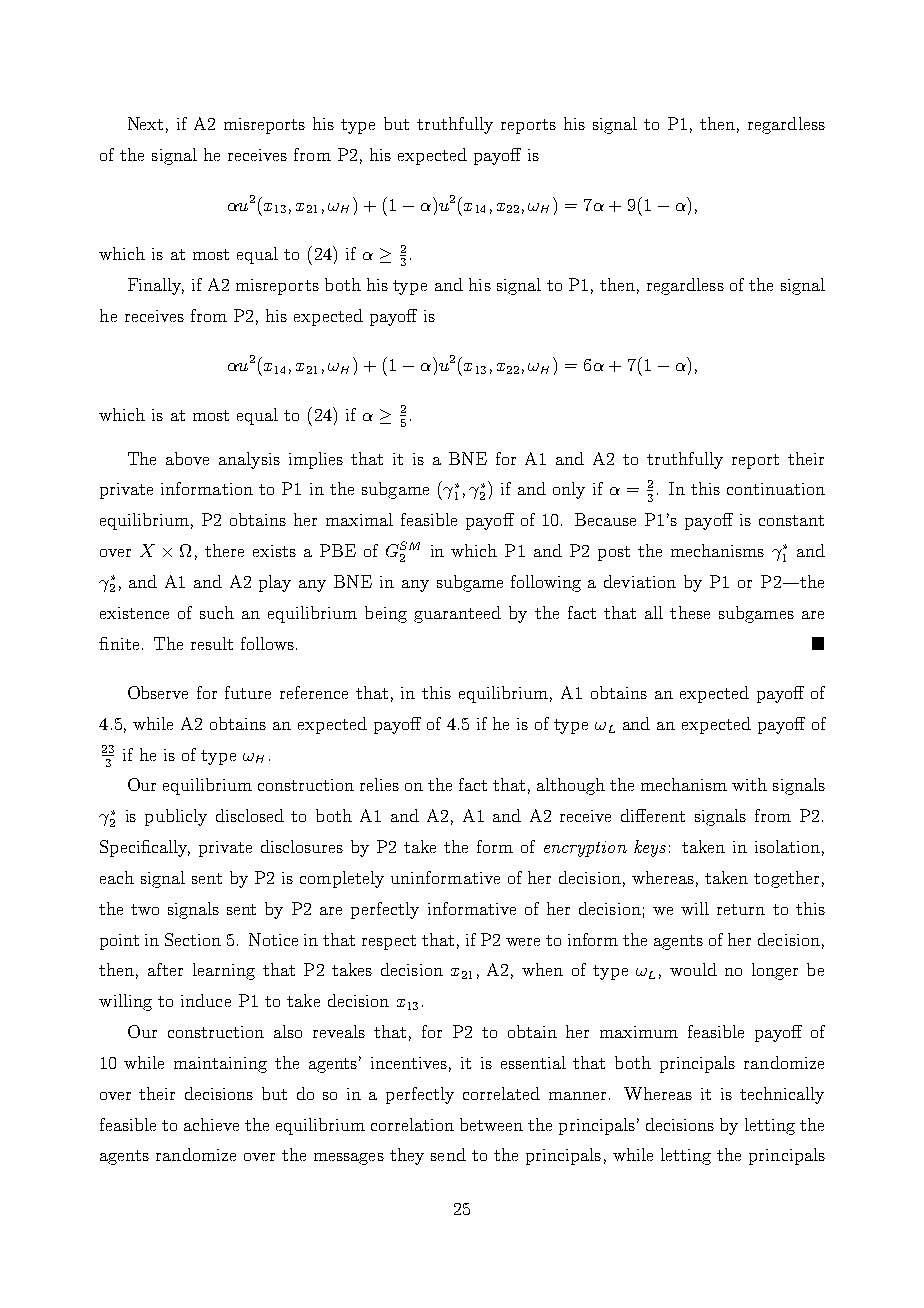 This document has height=1308, width=924. Describe the element at coordinates (176, 817) in the document. I see `publicly` at that location.
